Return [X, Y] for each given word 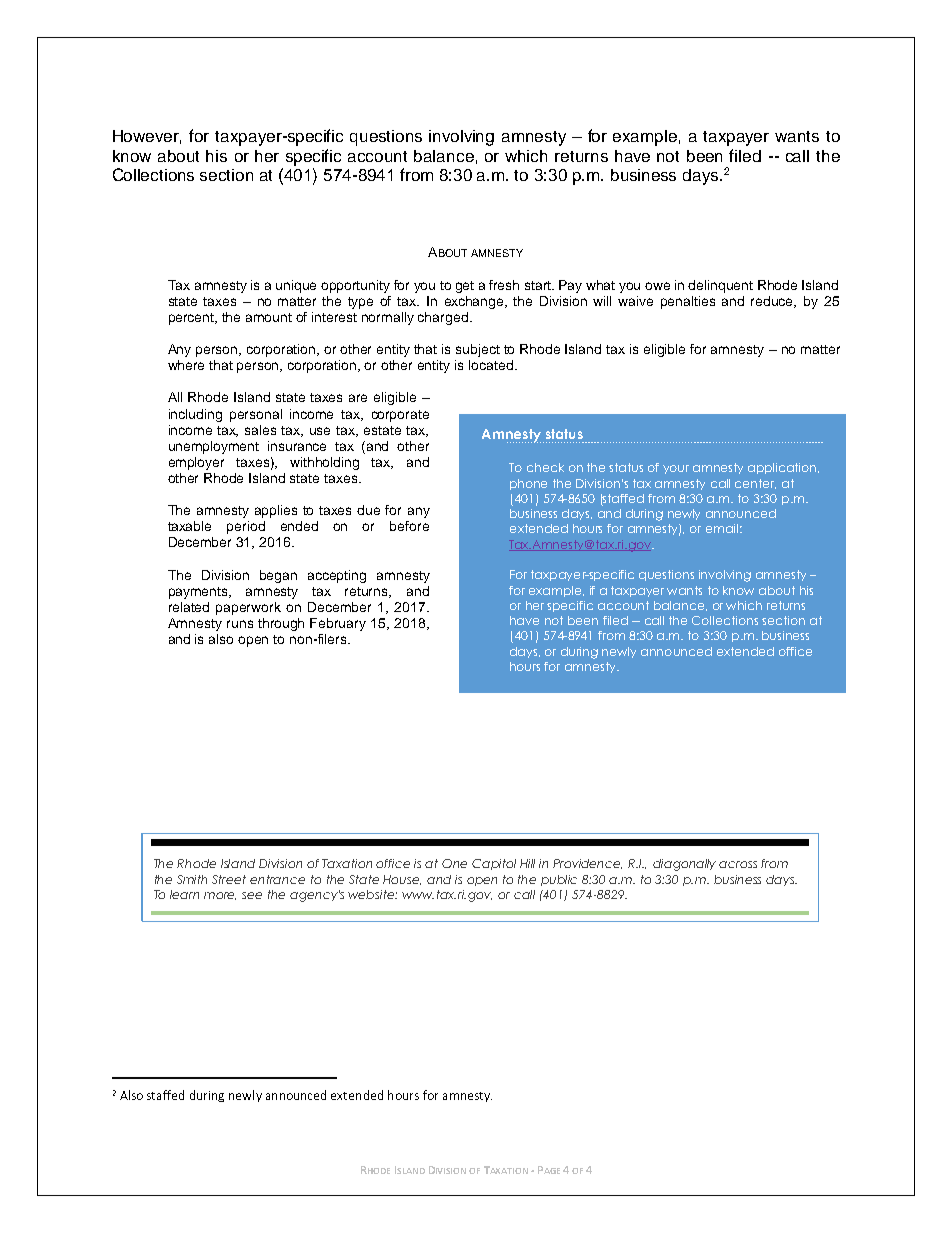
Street [229, 879]
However [147, 137]
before [409, 526]
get [465, 287]
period [246, 527]
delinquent [720, 286]
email [722, 528]
